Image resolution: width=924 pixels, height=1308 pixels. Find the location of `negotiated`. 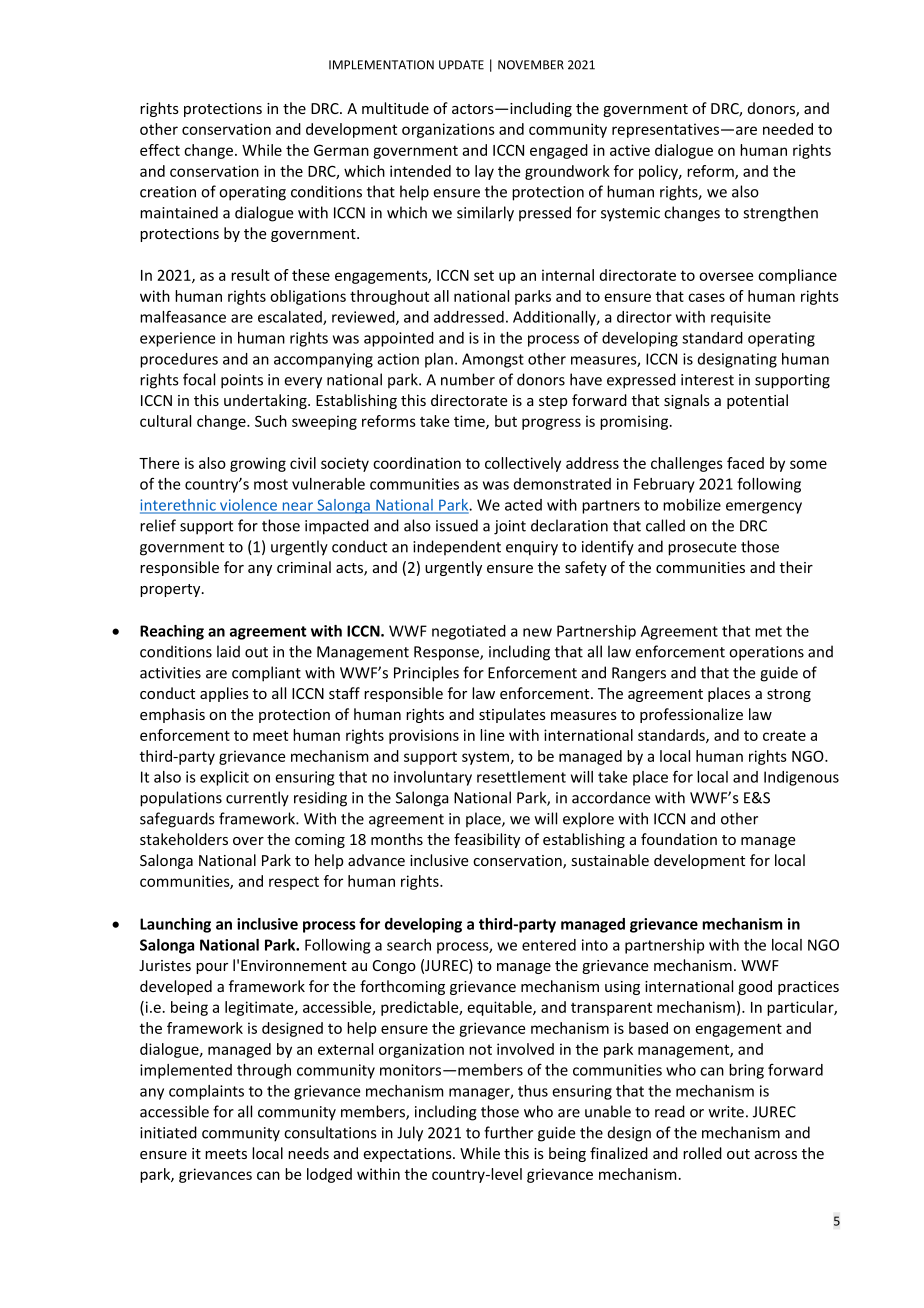

negotiated is located at coordinates (469, 632).
